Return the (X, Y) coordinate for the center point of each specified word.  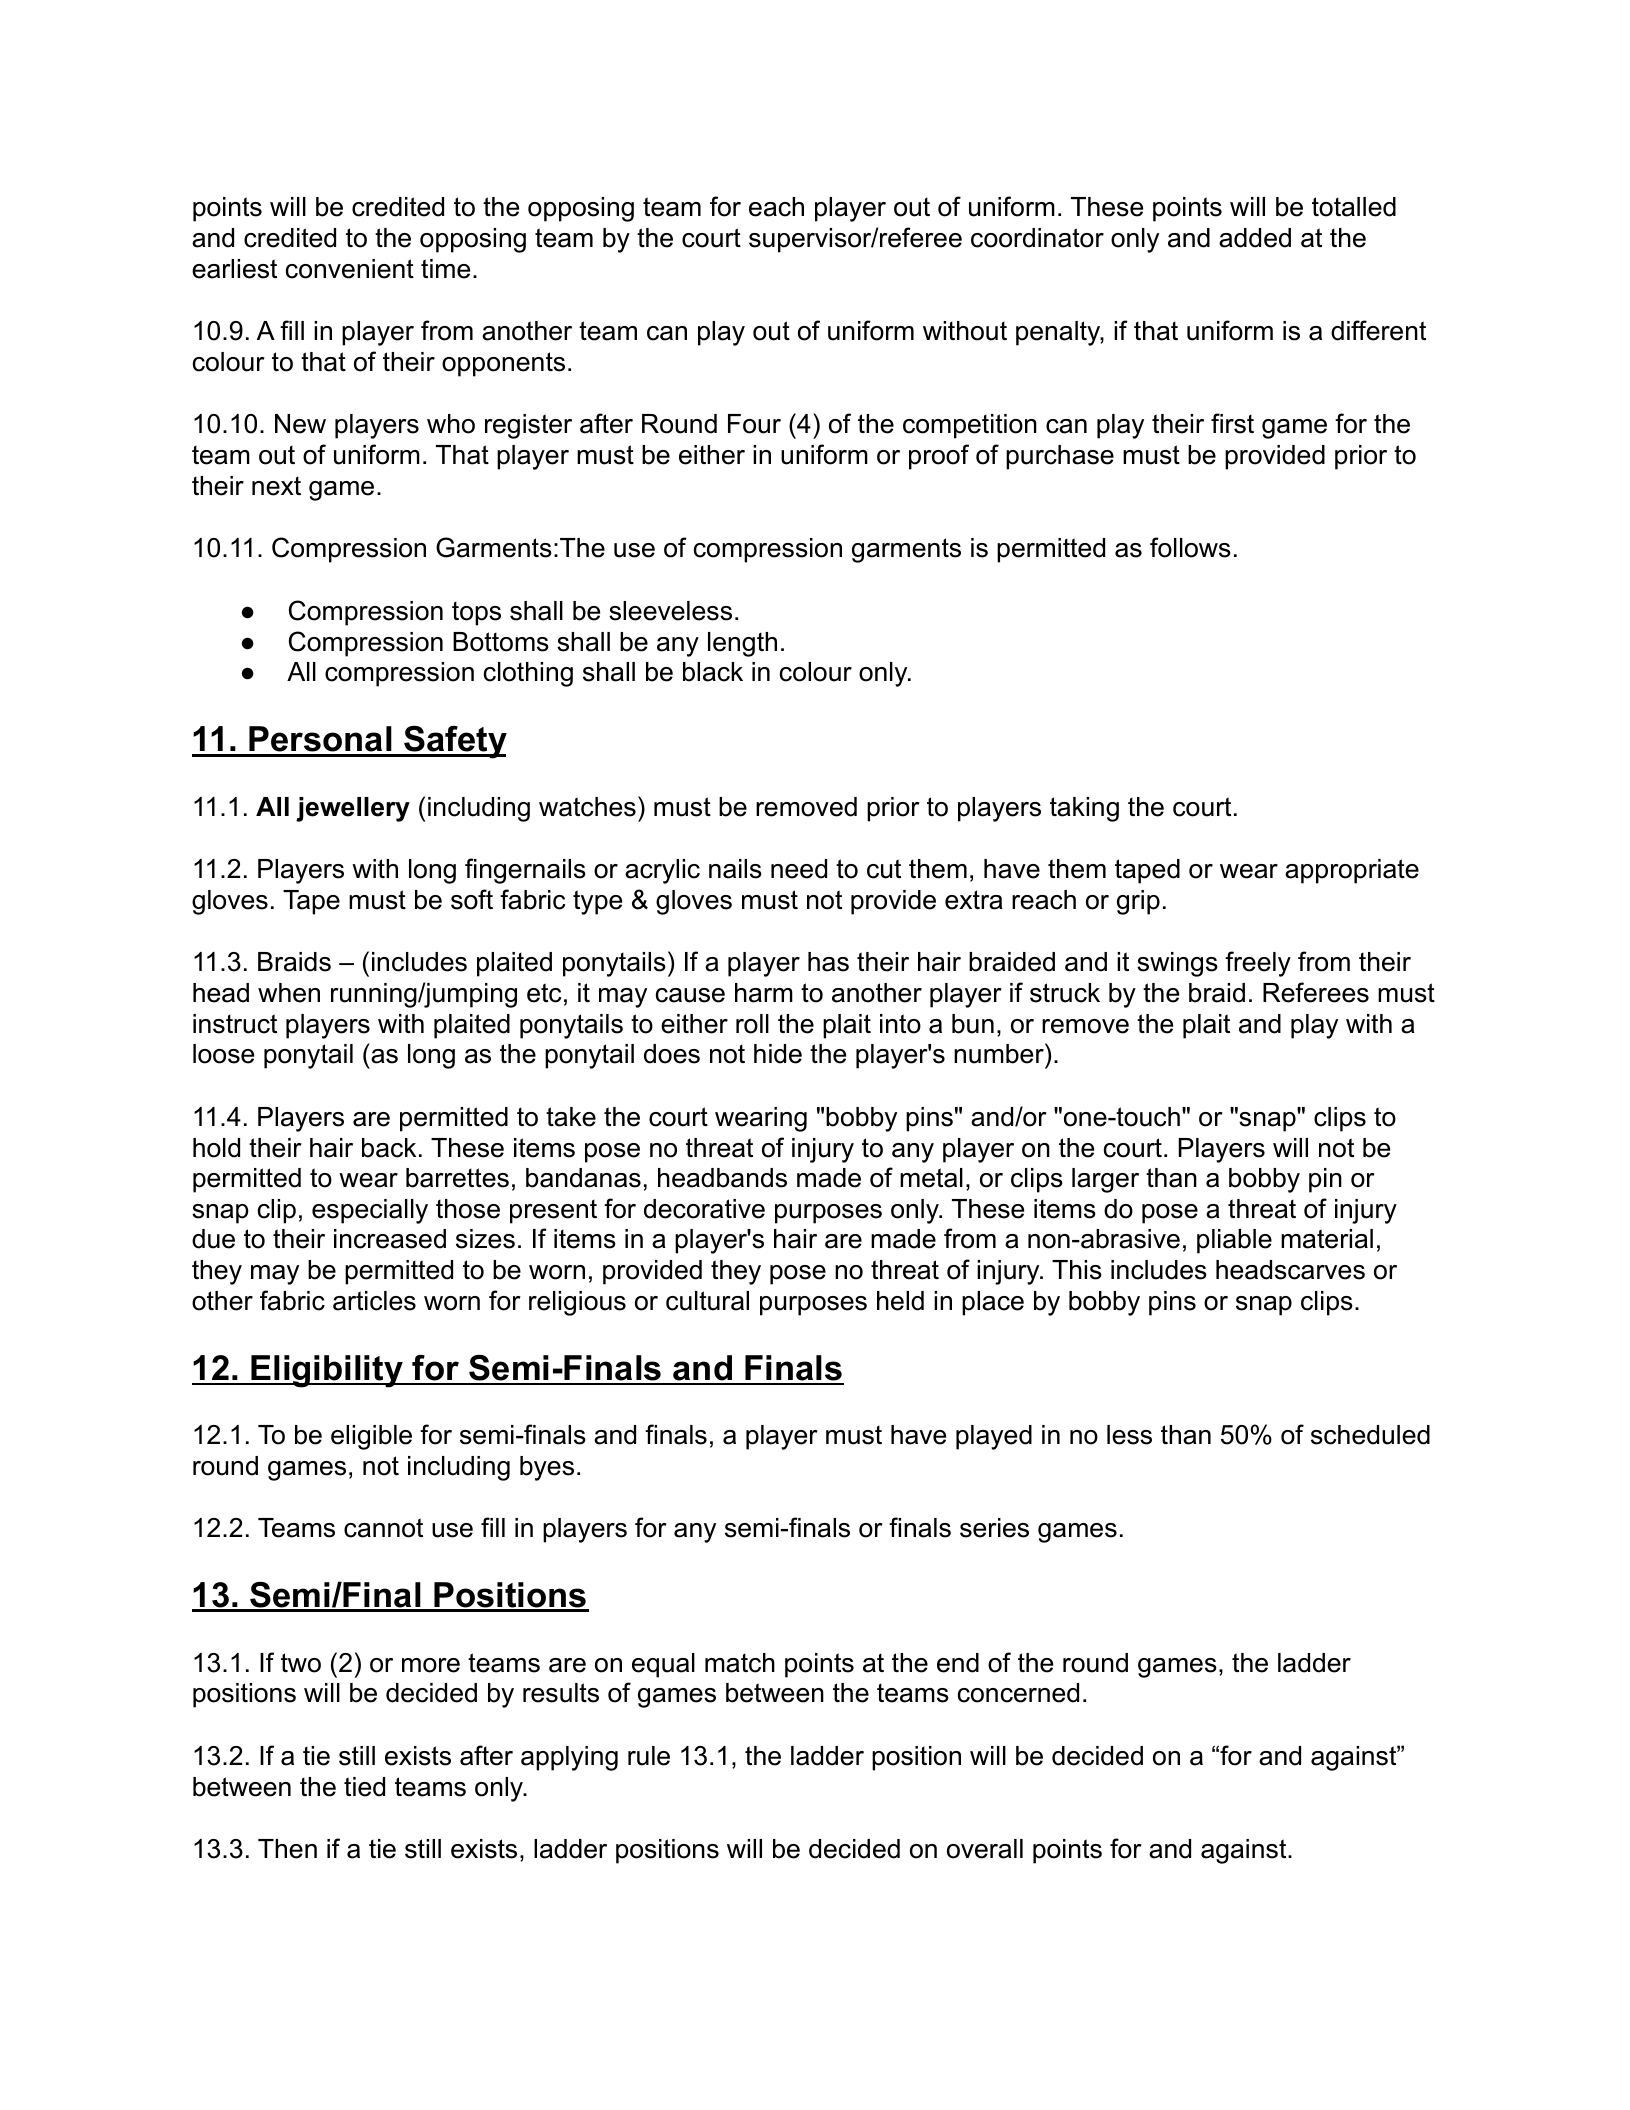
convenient (350, 269)
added (1255, 238)
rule (649, 1756)
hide (778, 1054)
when (289, 993)
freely (1258, 964)
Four (754, 424)
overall (985, 1849)
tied (364, 1787)
